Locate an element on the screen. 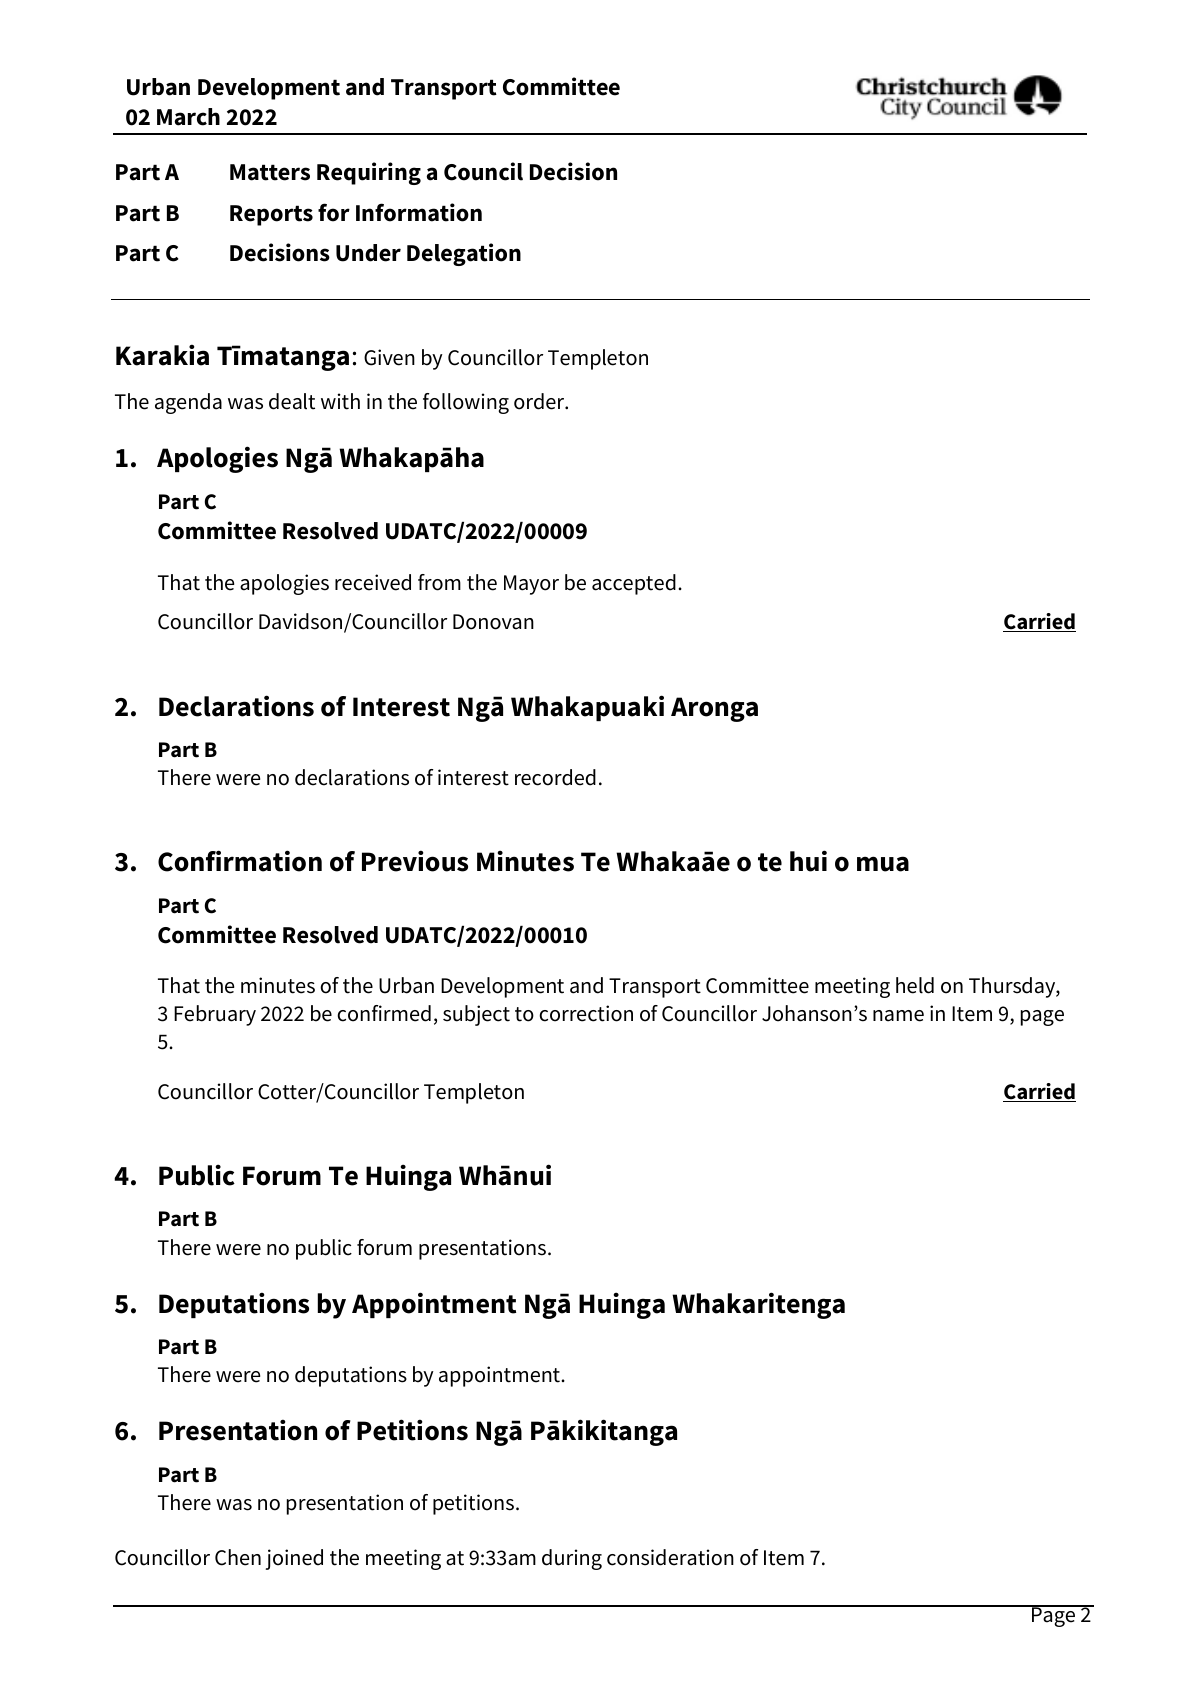  joined is located at coordinates (294, 1559).
